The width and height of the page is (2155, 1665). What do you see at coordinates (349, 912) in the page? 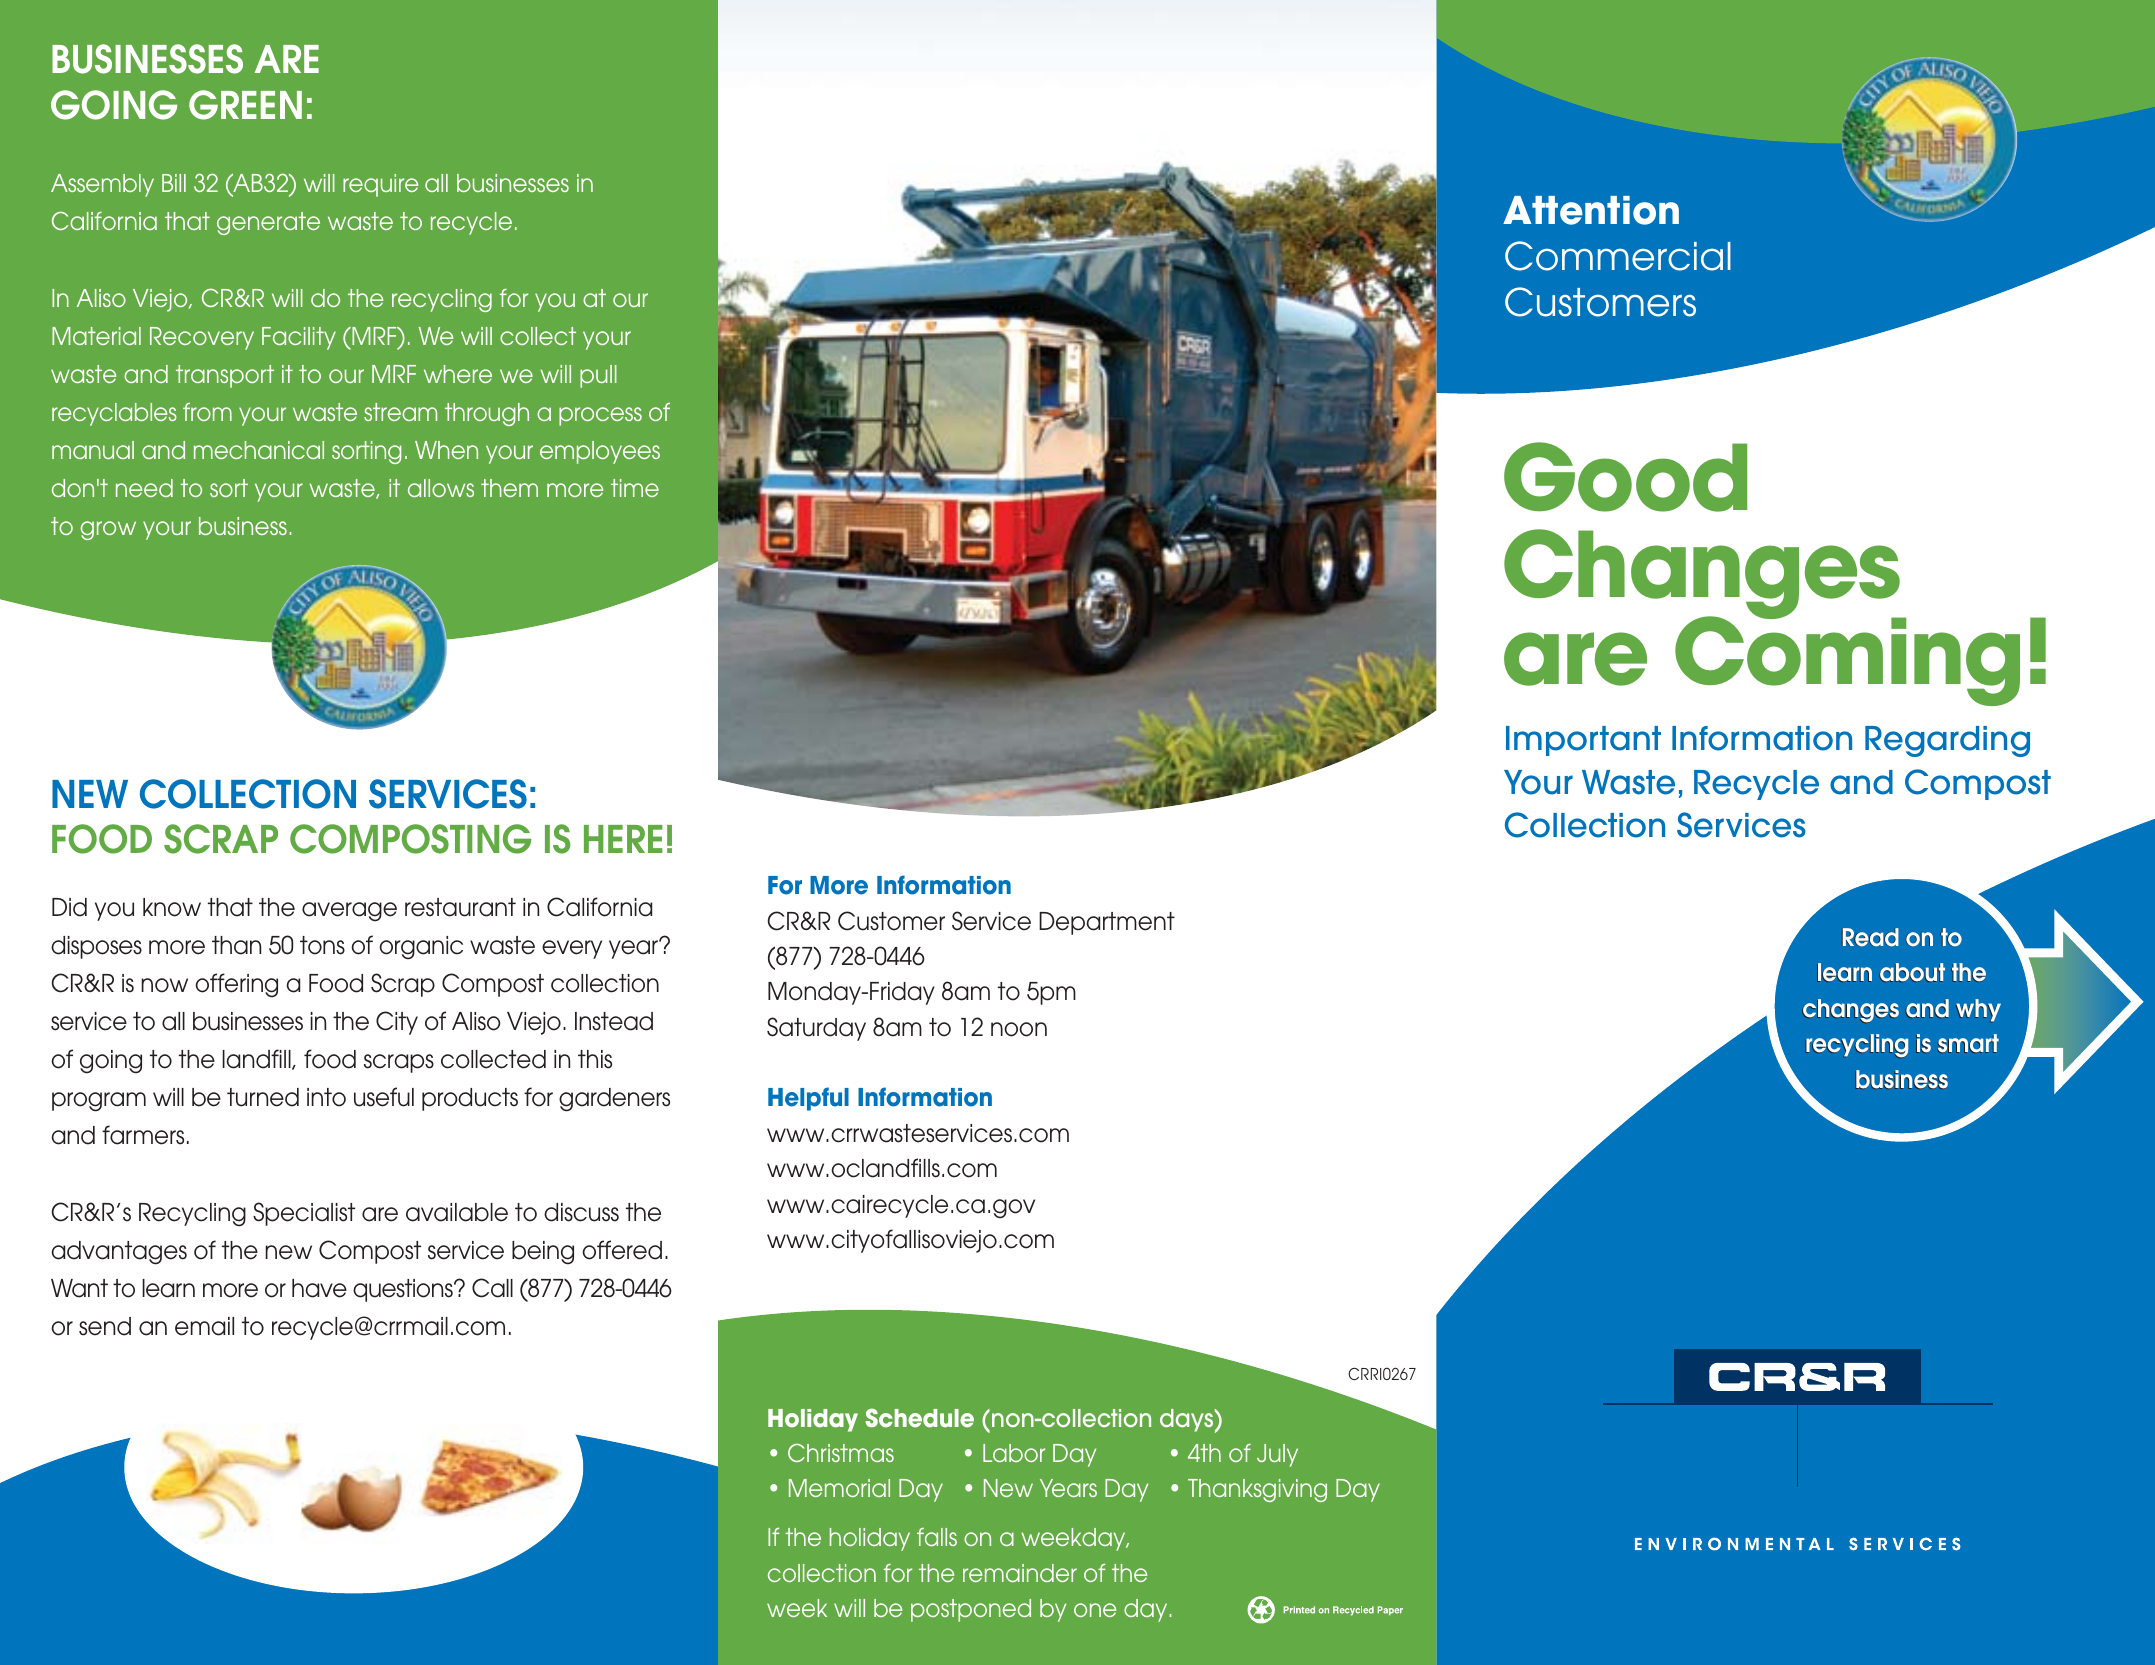
I see `AVERAGE` at bounding box center [349, 912].
